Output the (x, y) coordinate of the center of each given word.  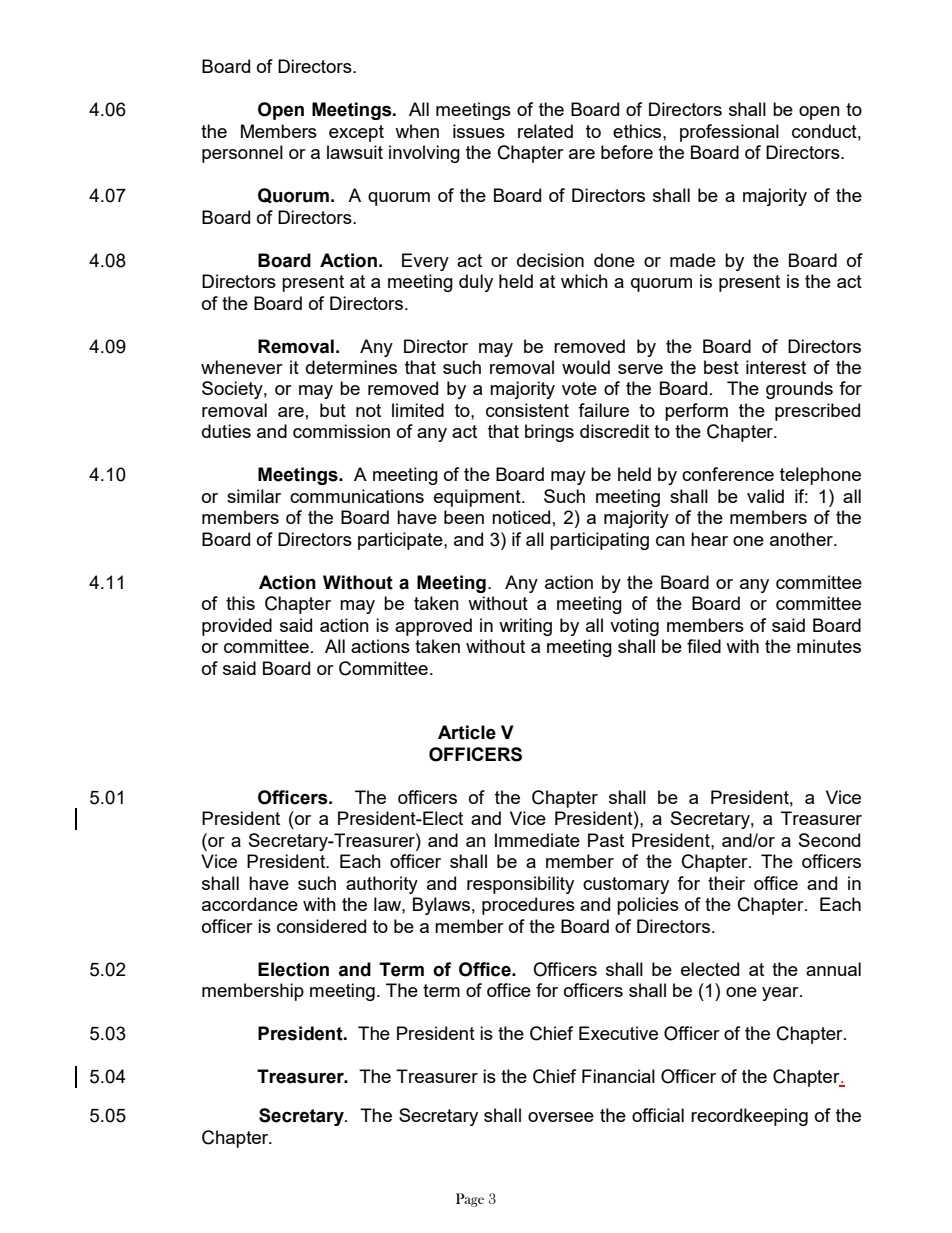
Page (470, 1200)
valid (765, 496)
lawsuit (355, 152)
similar (254, 496)
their (726, 883)
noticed (521, 517)
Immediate (537, 840)
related (545, 131)
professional (729, 133)
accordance (250, 904)
